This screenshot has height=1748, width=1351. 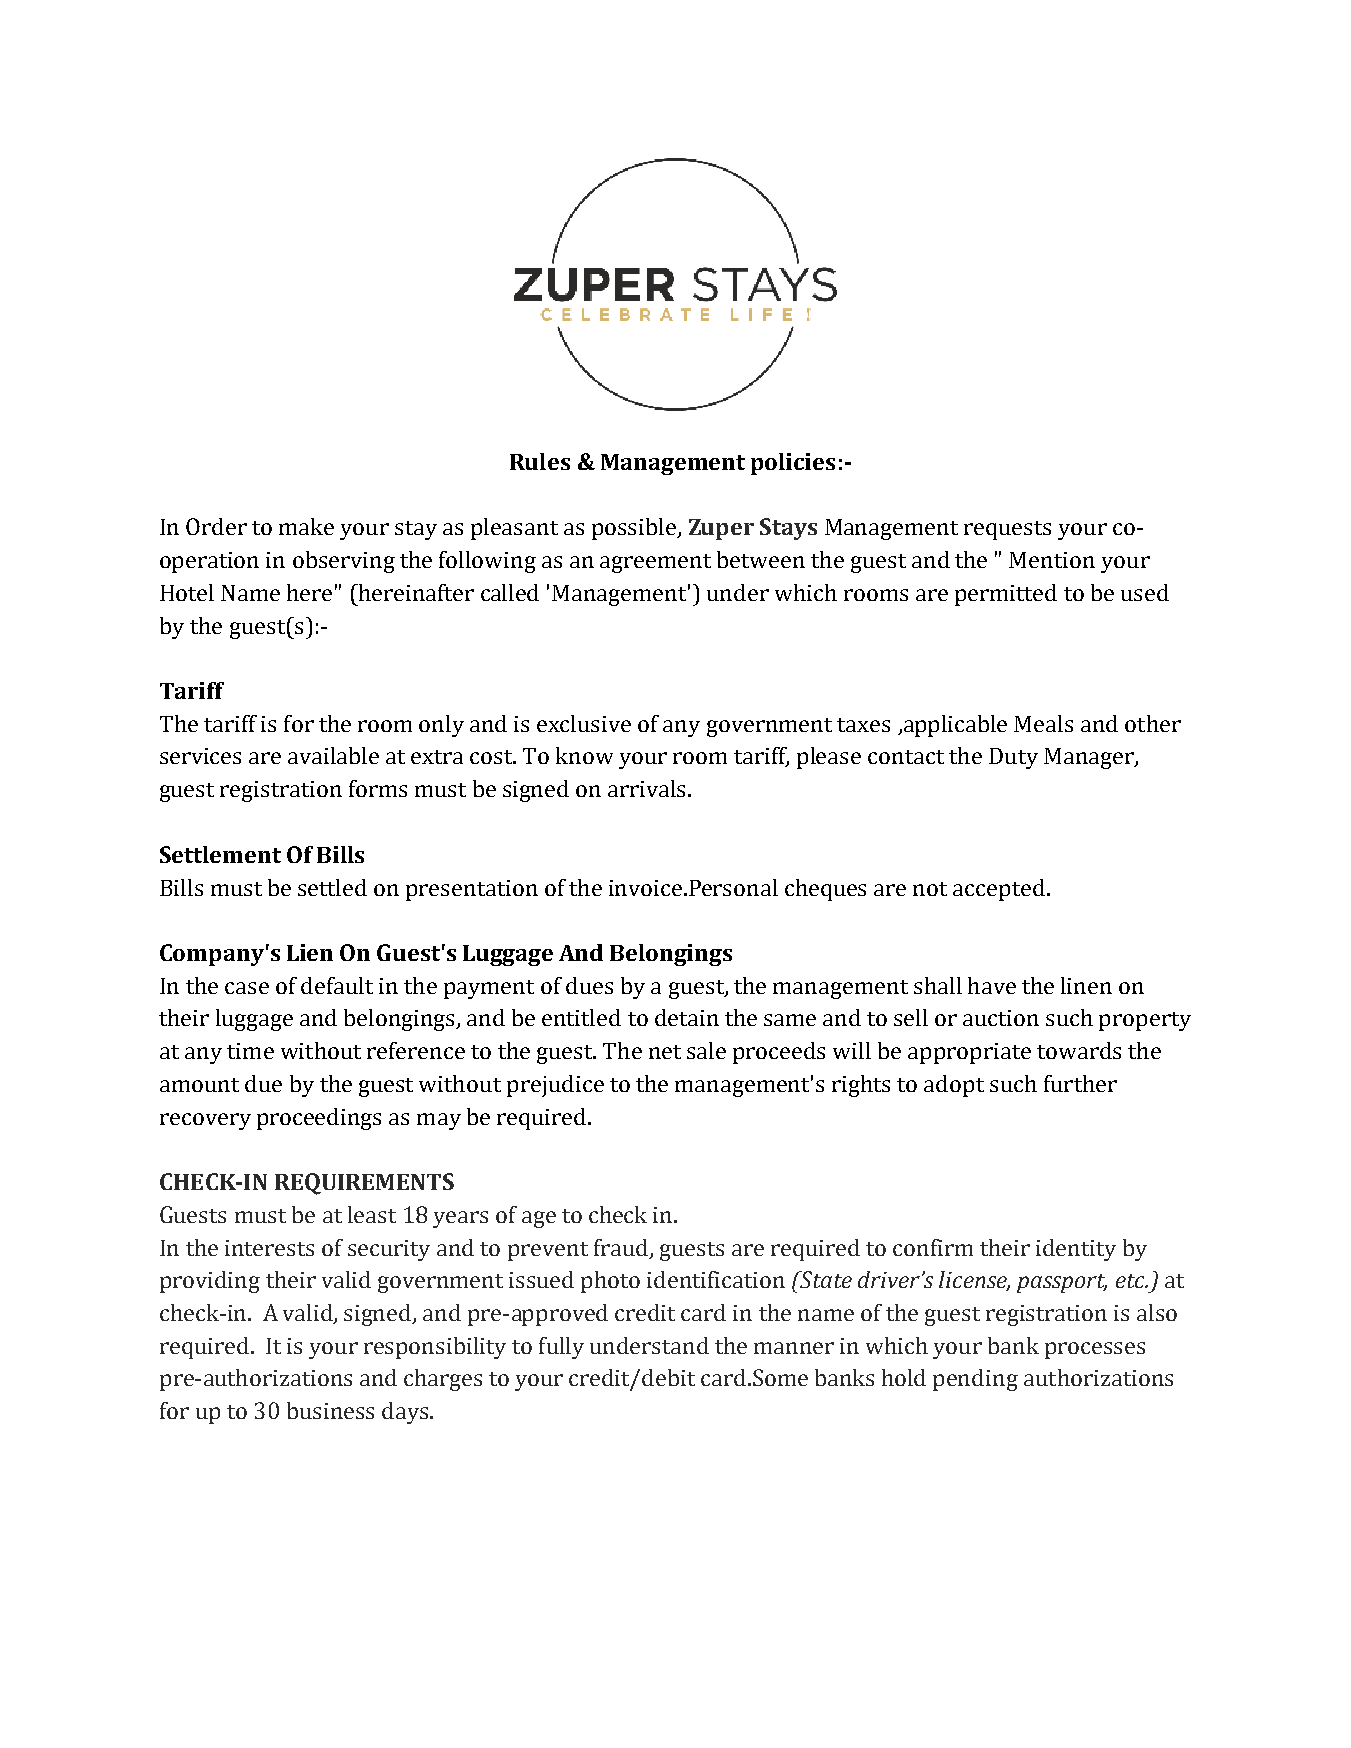 I want to click on business, so click(x=330, y=1410).
